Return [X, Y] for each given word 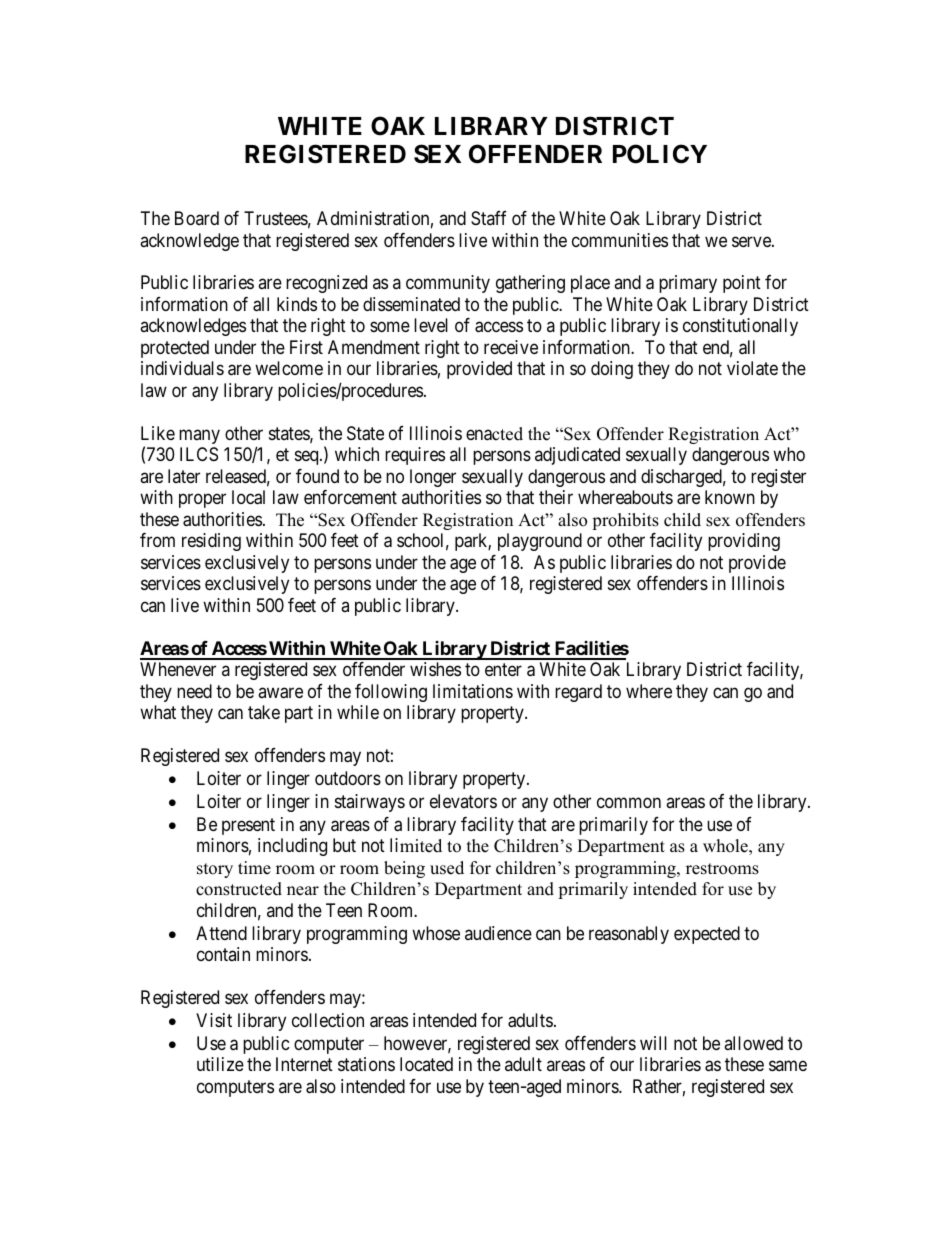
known [730, 497]
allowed [753, 1043]
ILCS [199, 454]
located [426, 1064]
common [629, 802]
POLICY [660, 154]
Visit [214, 1020]
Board [197, 218]
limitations [473, 691]
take [264, 712]
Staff [489, 218]
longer [433, 478]
